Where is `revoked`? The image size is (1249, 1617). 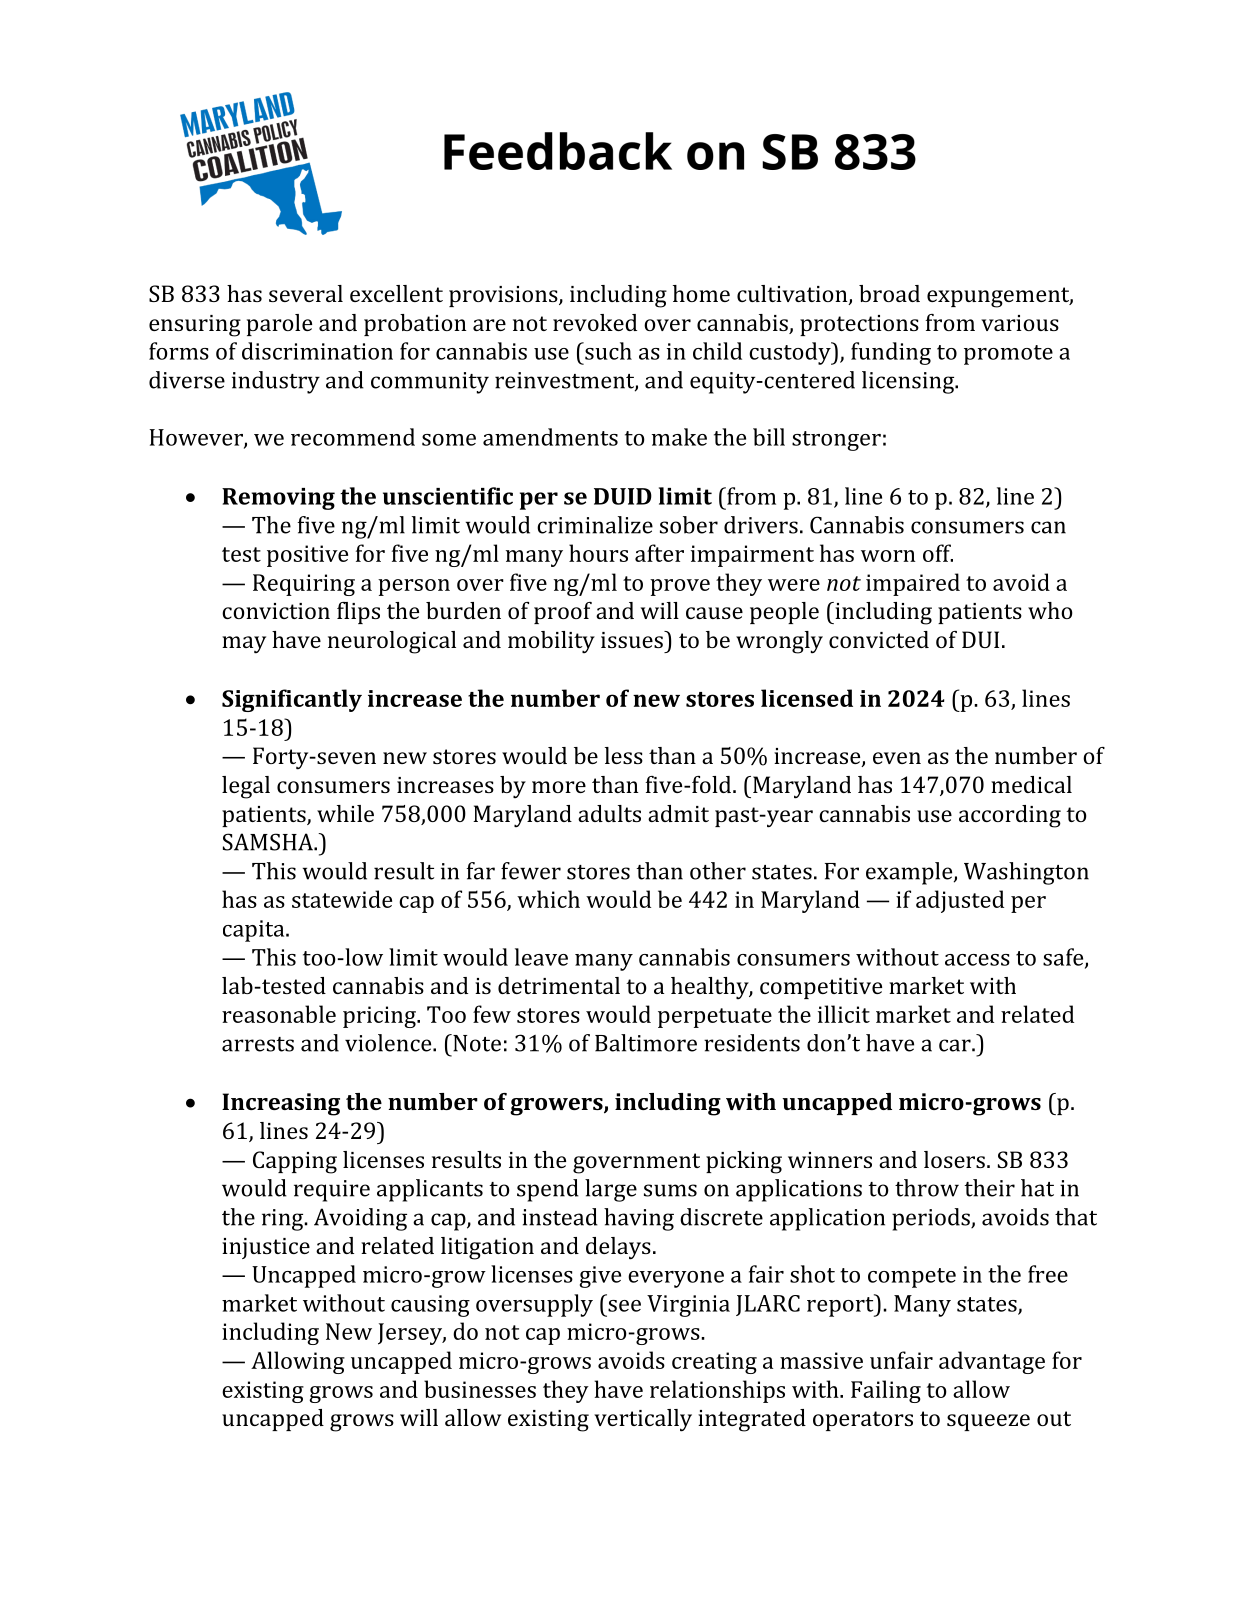 revoked is located at coordinates (595, 322).
